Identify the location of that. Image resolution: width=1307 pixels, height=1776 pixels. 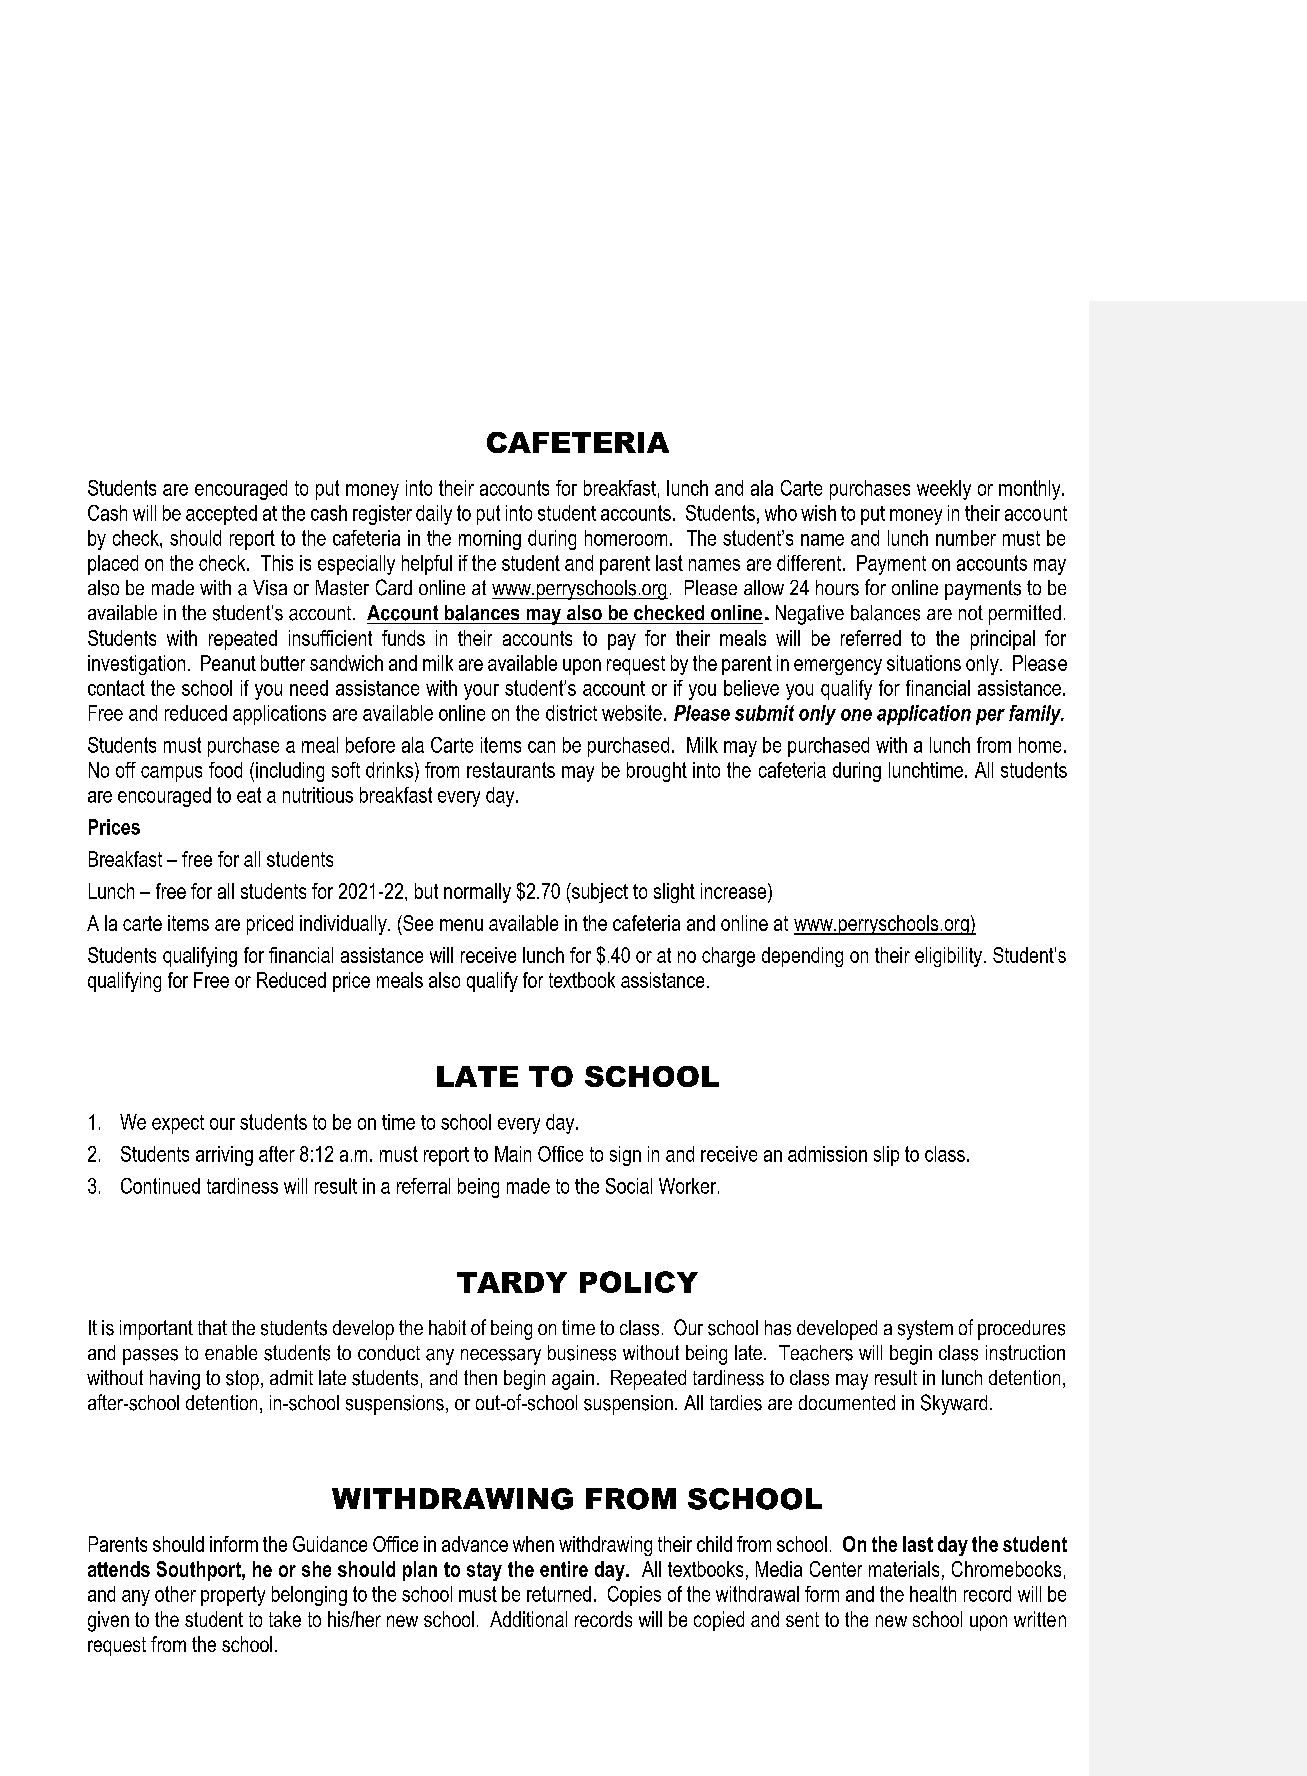
(212, 1327).
